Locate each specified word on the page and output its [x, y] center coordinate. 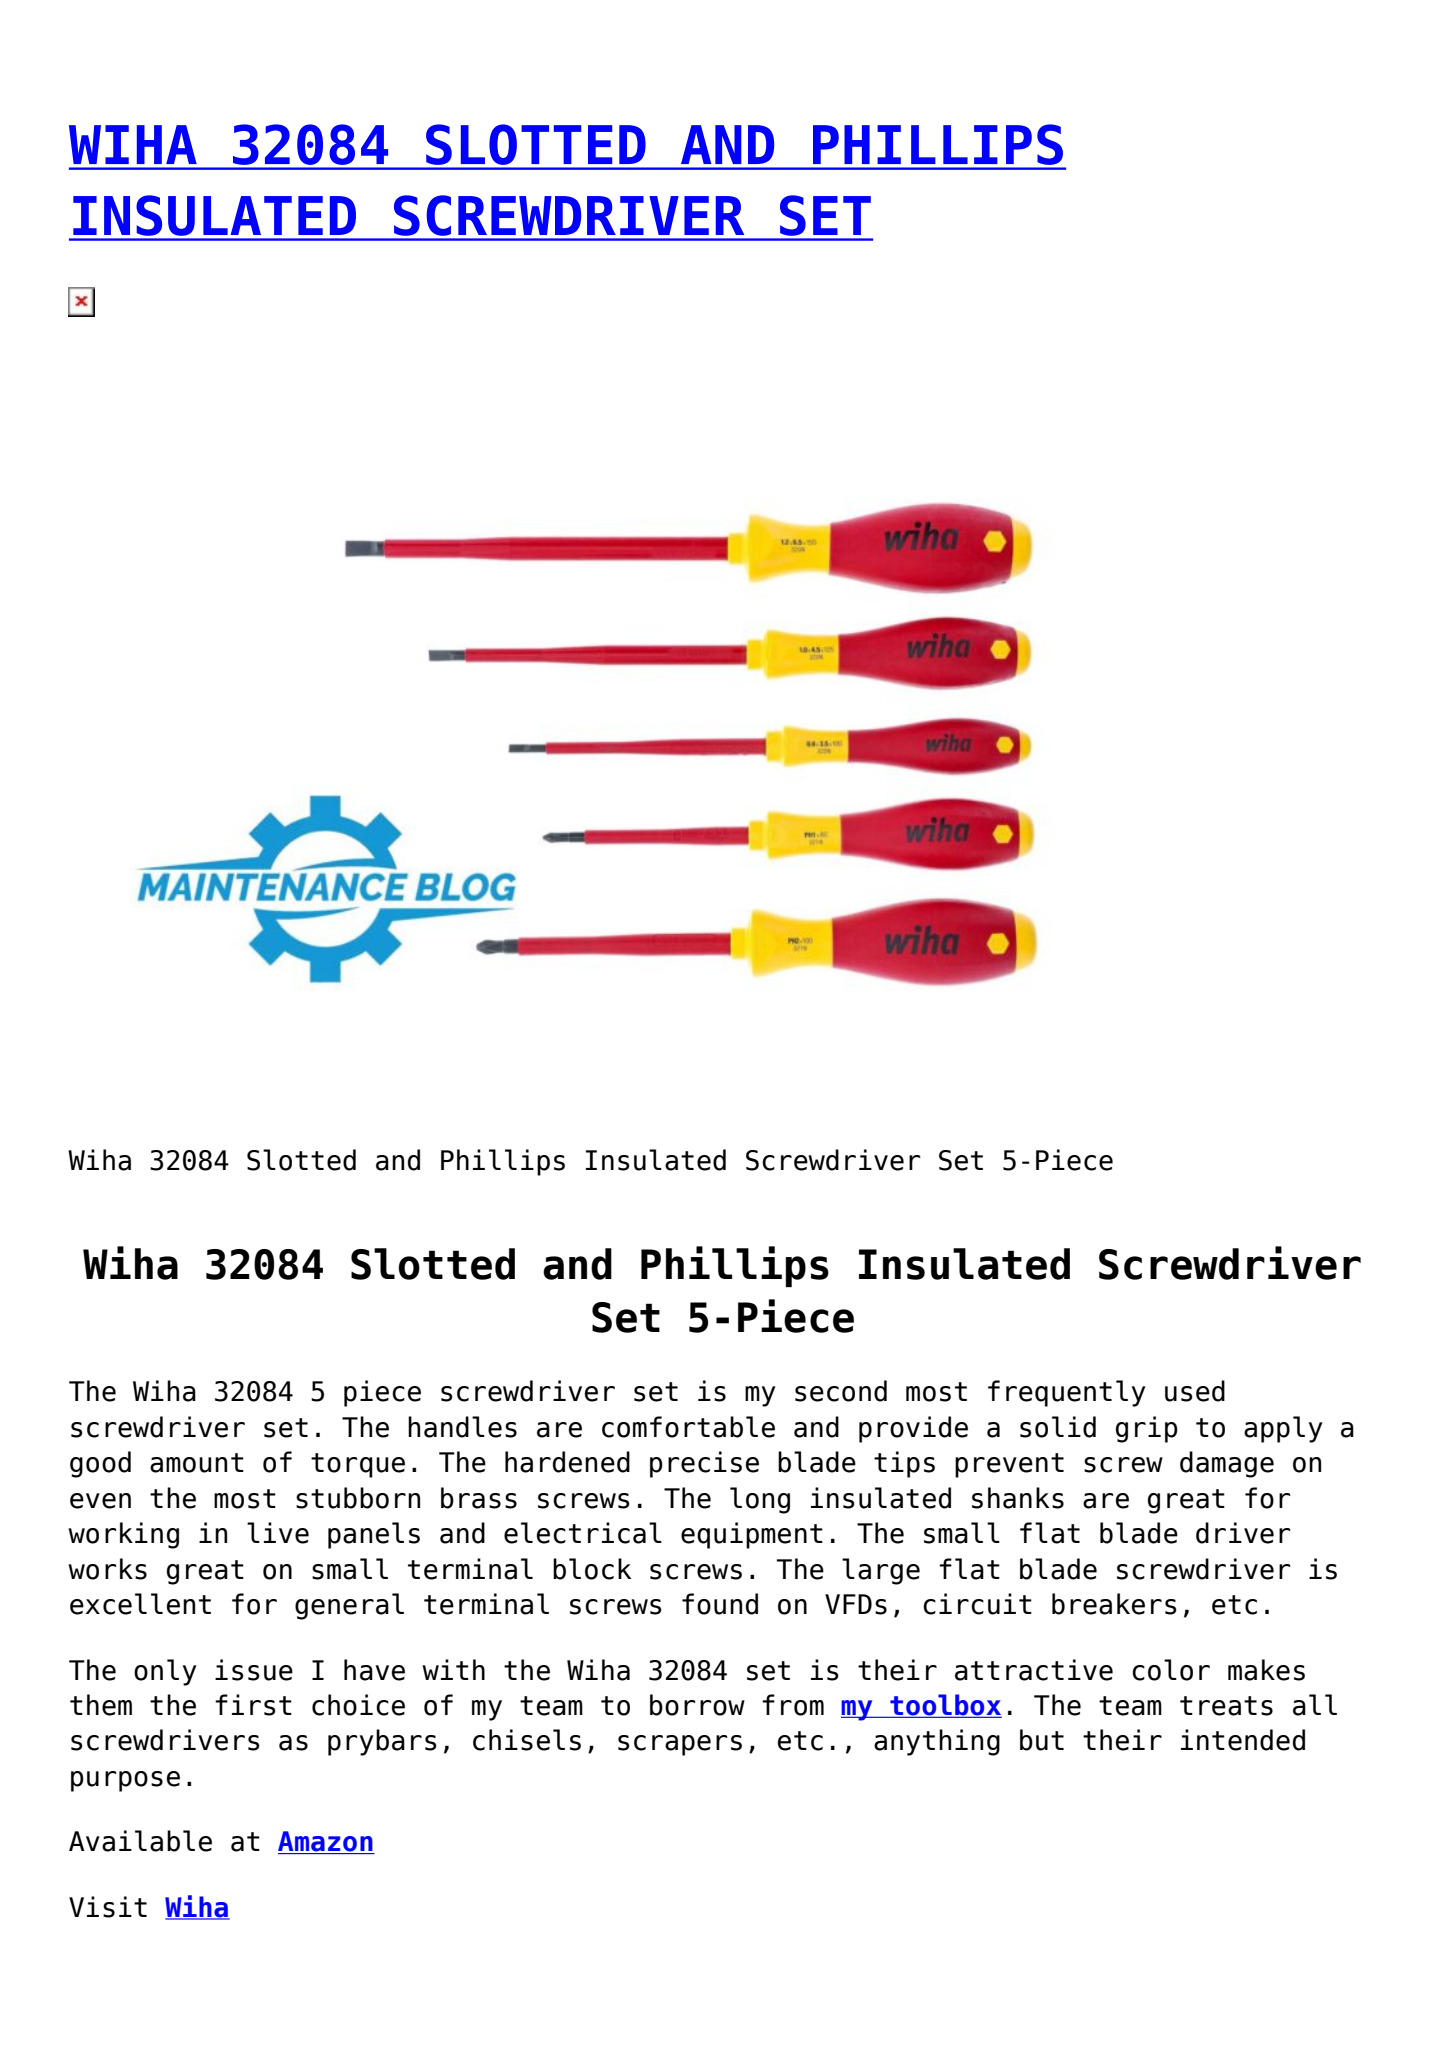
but [1042, 1740]
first [253, 1705]
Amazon [326, 1842]
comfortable [688, 1427]
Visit [108, 1907]
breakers [1114, 1604]
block [592, 1569]
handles [462, 1427]
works [107, 1569]
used [1195, 1391]
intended [1243, 1740]
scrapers [680, 1745]
